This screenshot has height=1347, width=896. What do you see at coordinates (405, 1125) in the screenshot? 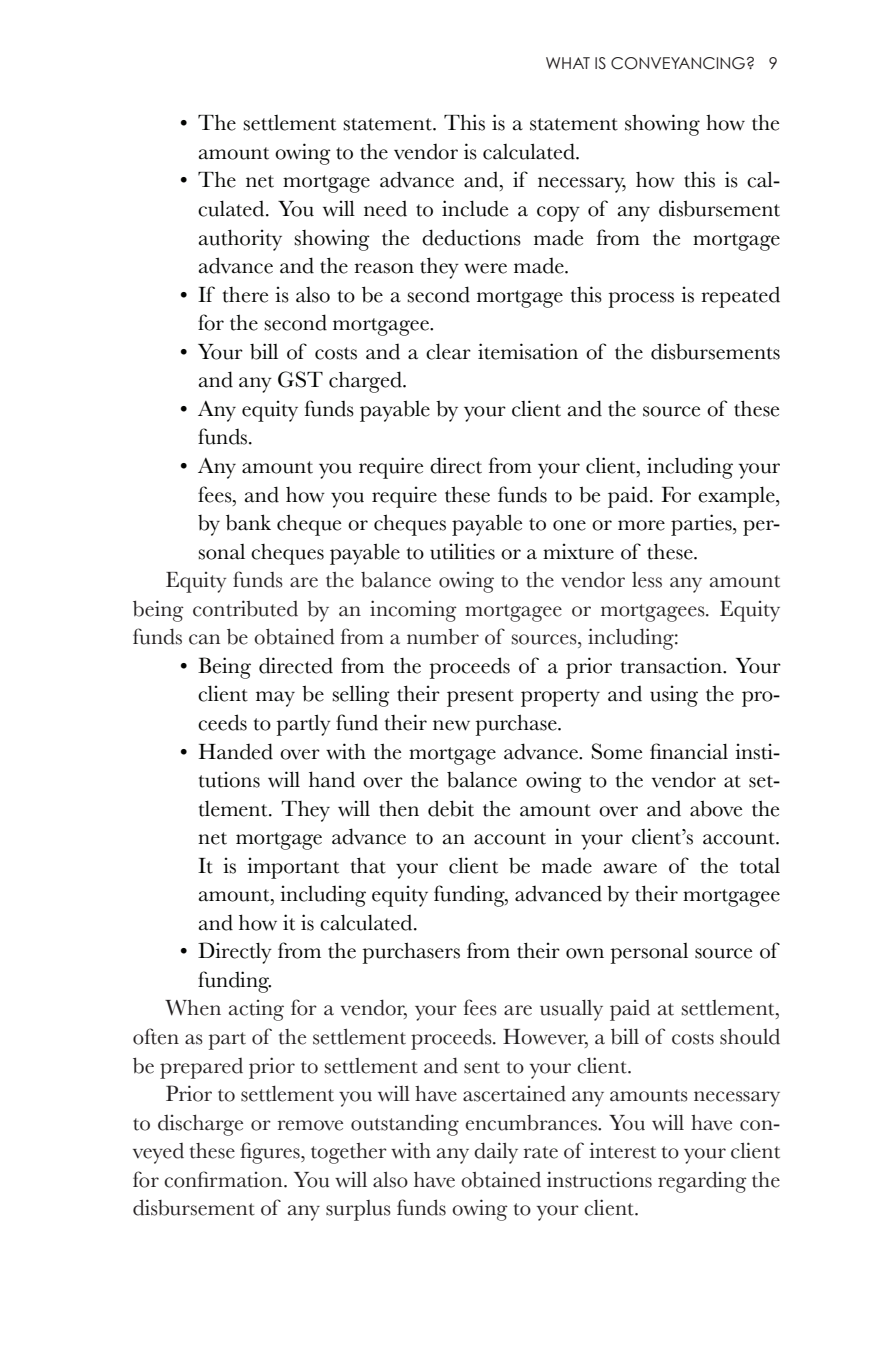
I see `outstanding` at bounding box center [405, 1125].
